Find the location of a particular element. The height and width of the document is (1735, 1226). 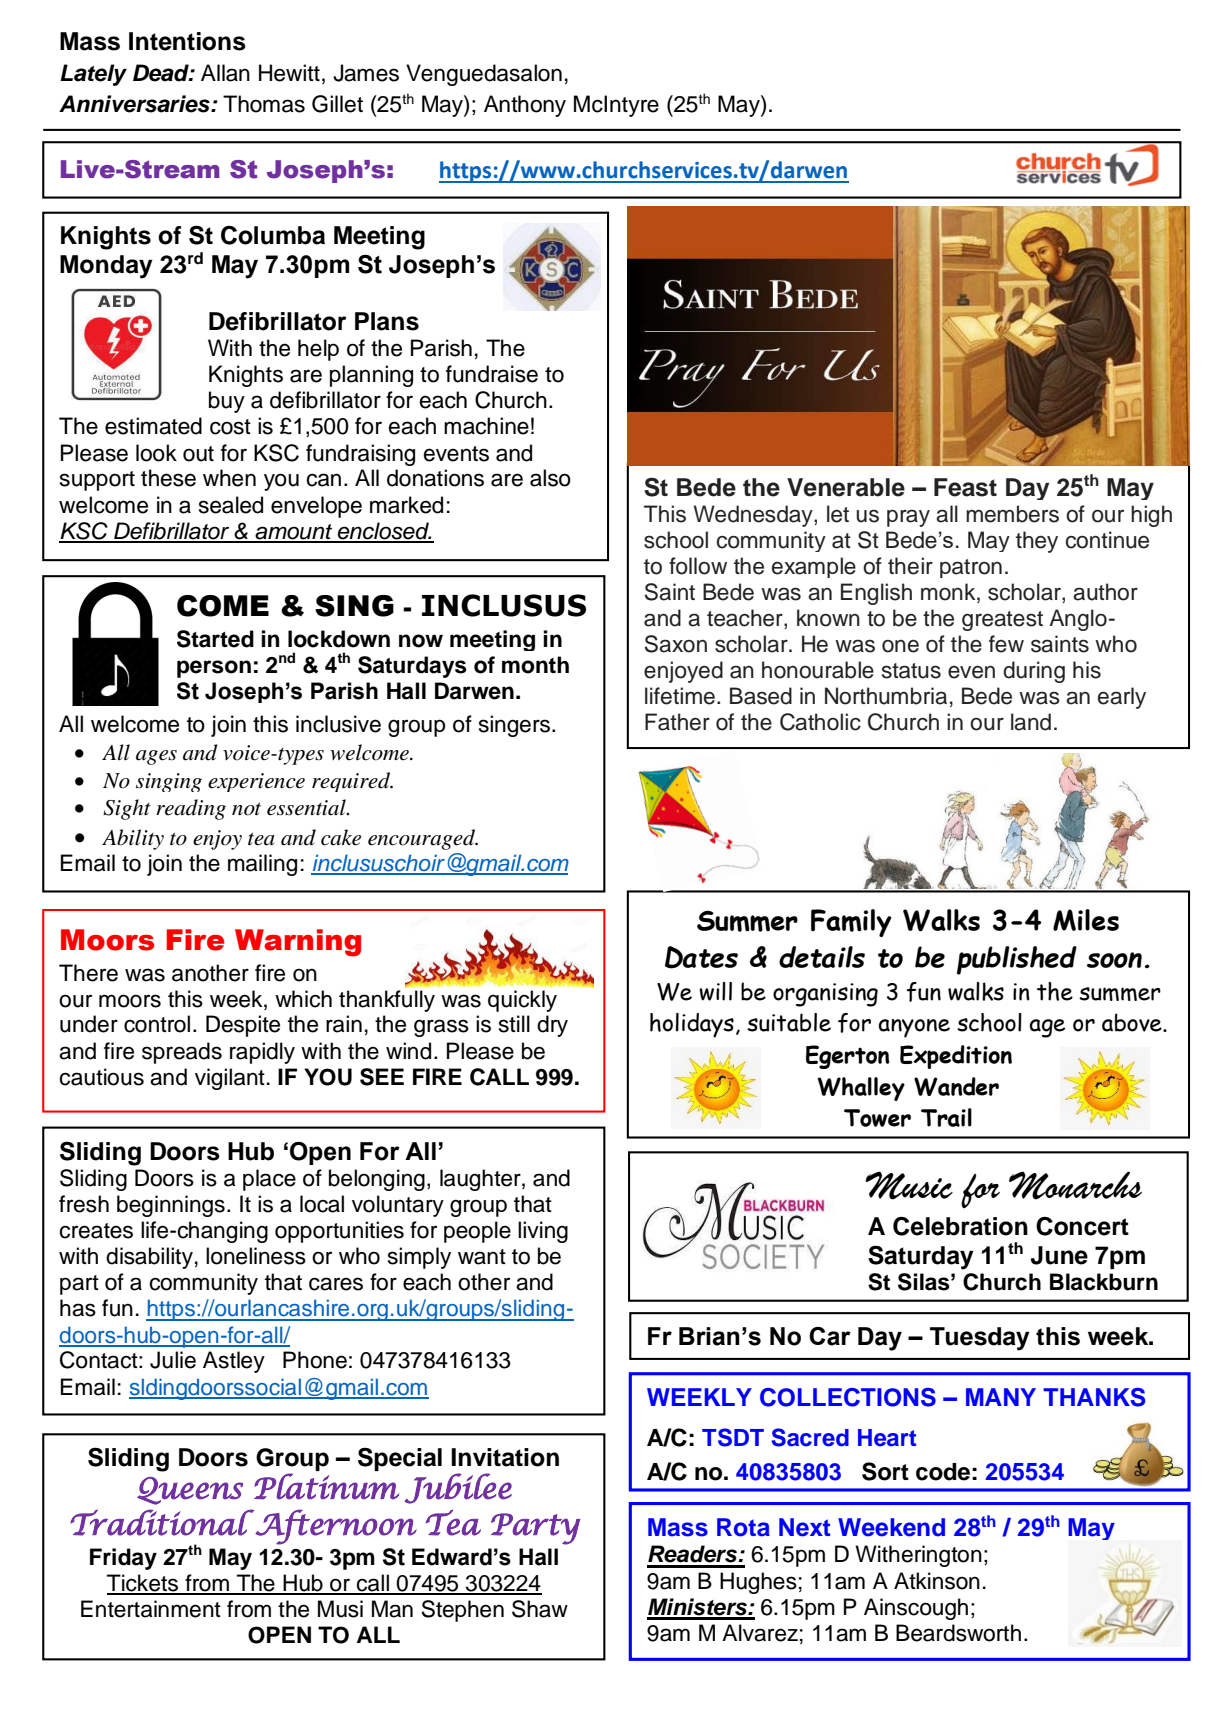

Anthony is located at coordinates (525, 106).
